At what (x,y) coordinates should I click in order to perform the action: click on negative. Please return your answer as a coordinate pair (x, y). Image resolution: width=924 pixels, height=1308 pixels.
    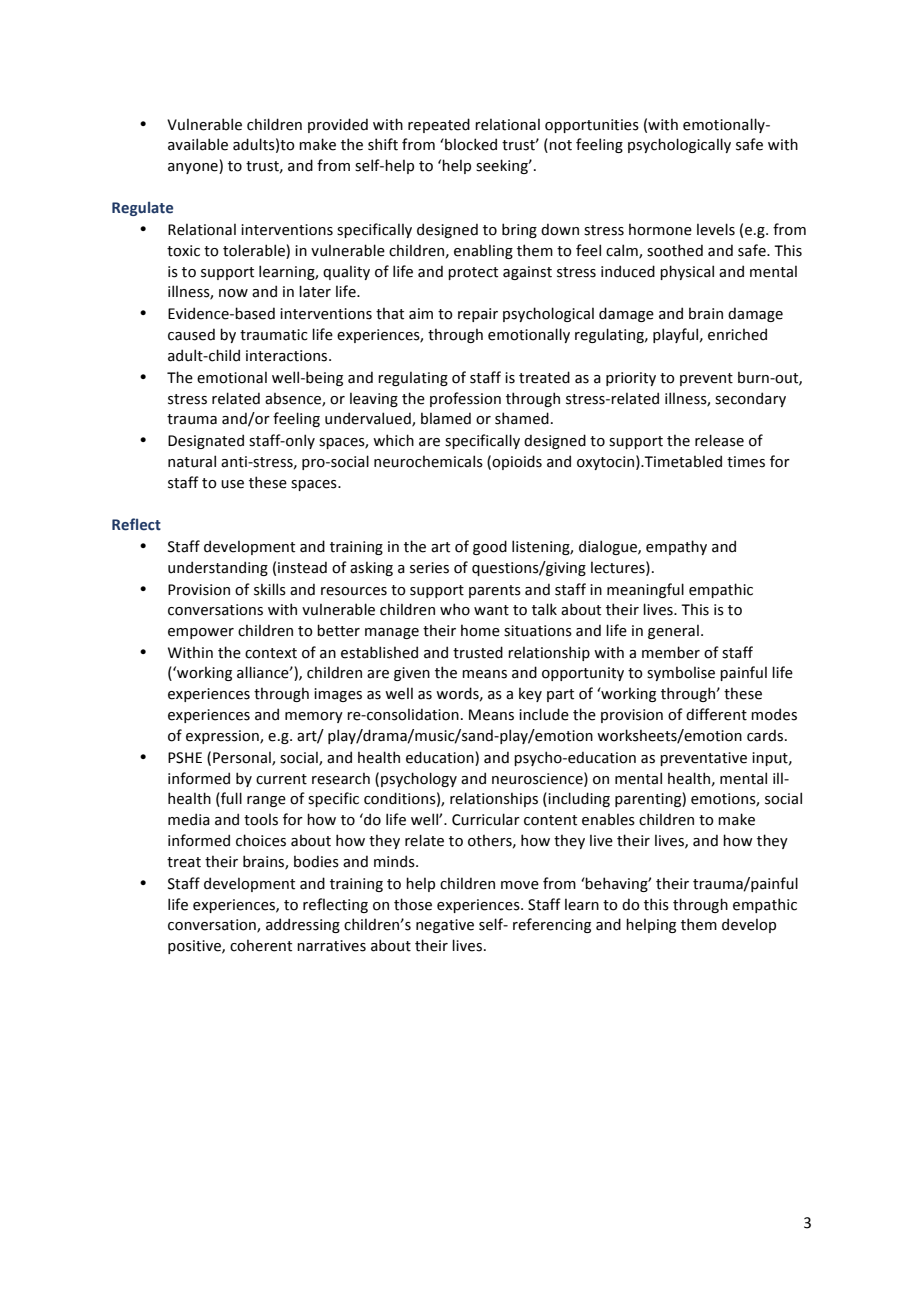
    Looking at the image, I should click on (445, 926).
